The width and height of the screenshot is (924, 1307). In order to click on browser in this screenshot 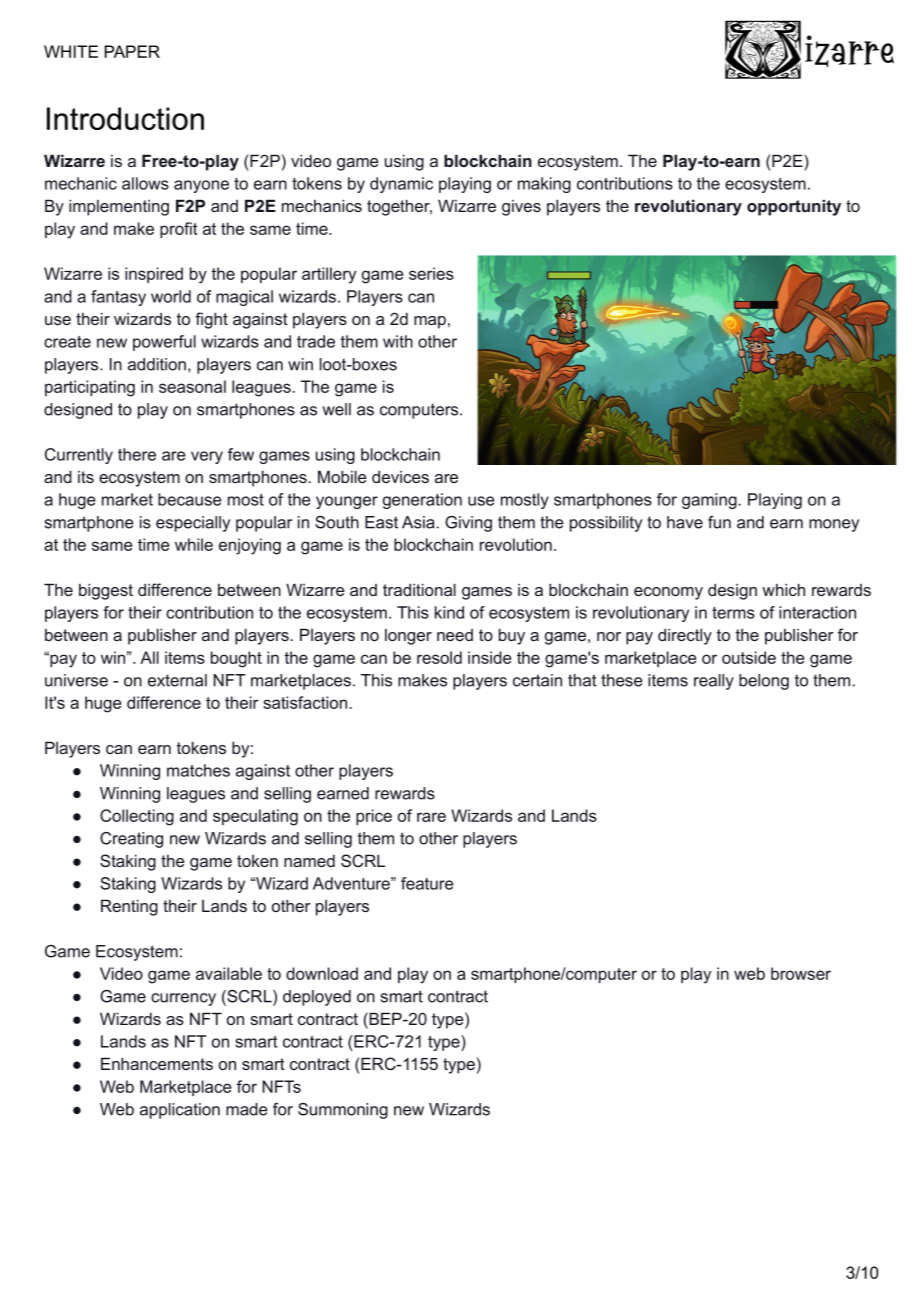, I will do `click(801, 973)`.
